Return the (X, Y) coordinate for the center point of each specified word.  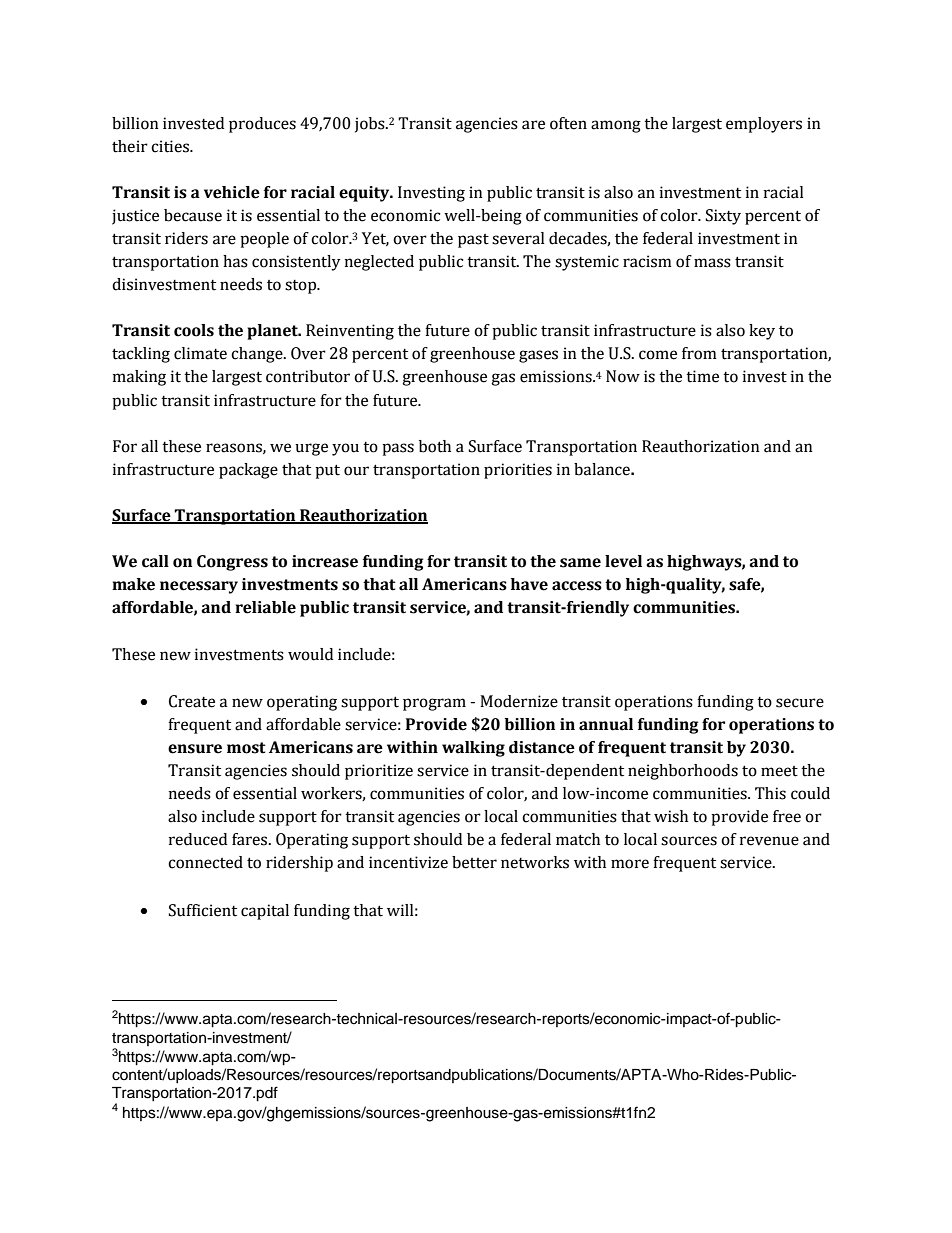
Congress (232, 563)
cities (171, 146)
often (568, 123)
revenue (769, 841)
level (623, 561)
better (474, 862)
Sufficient (203, 910)
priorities (518, 471)
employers (764, 125)
